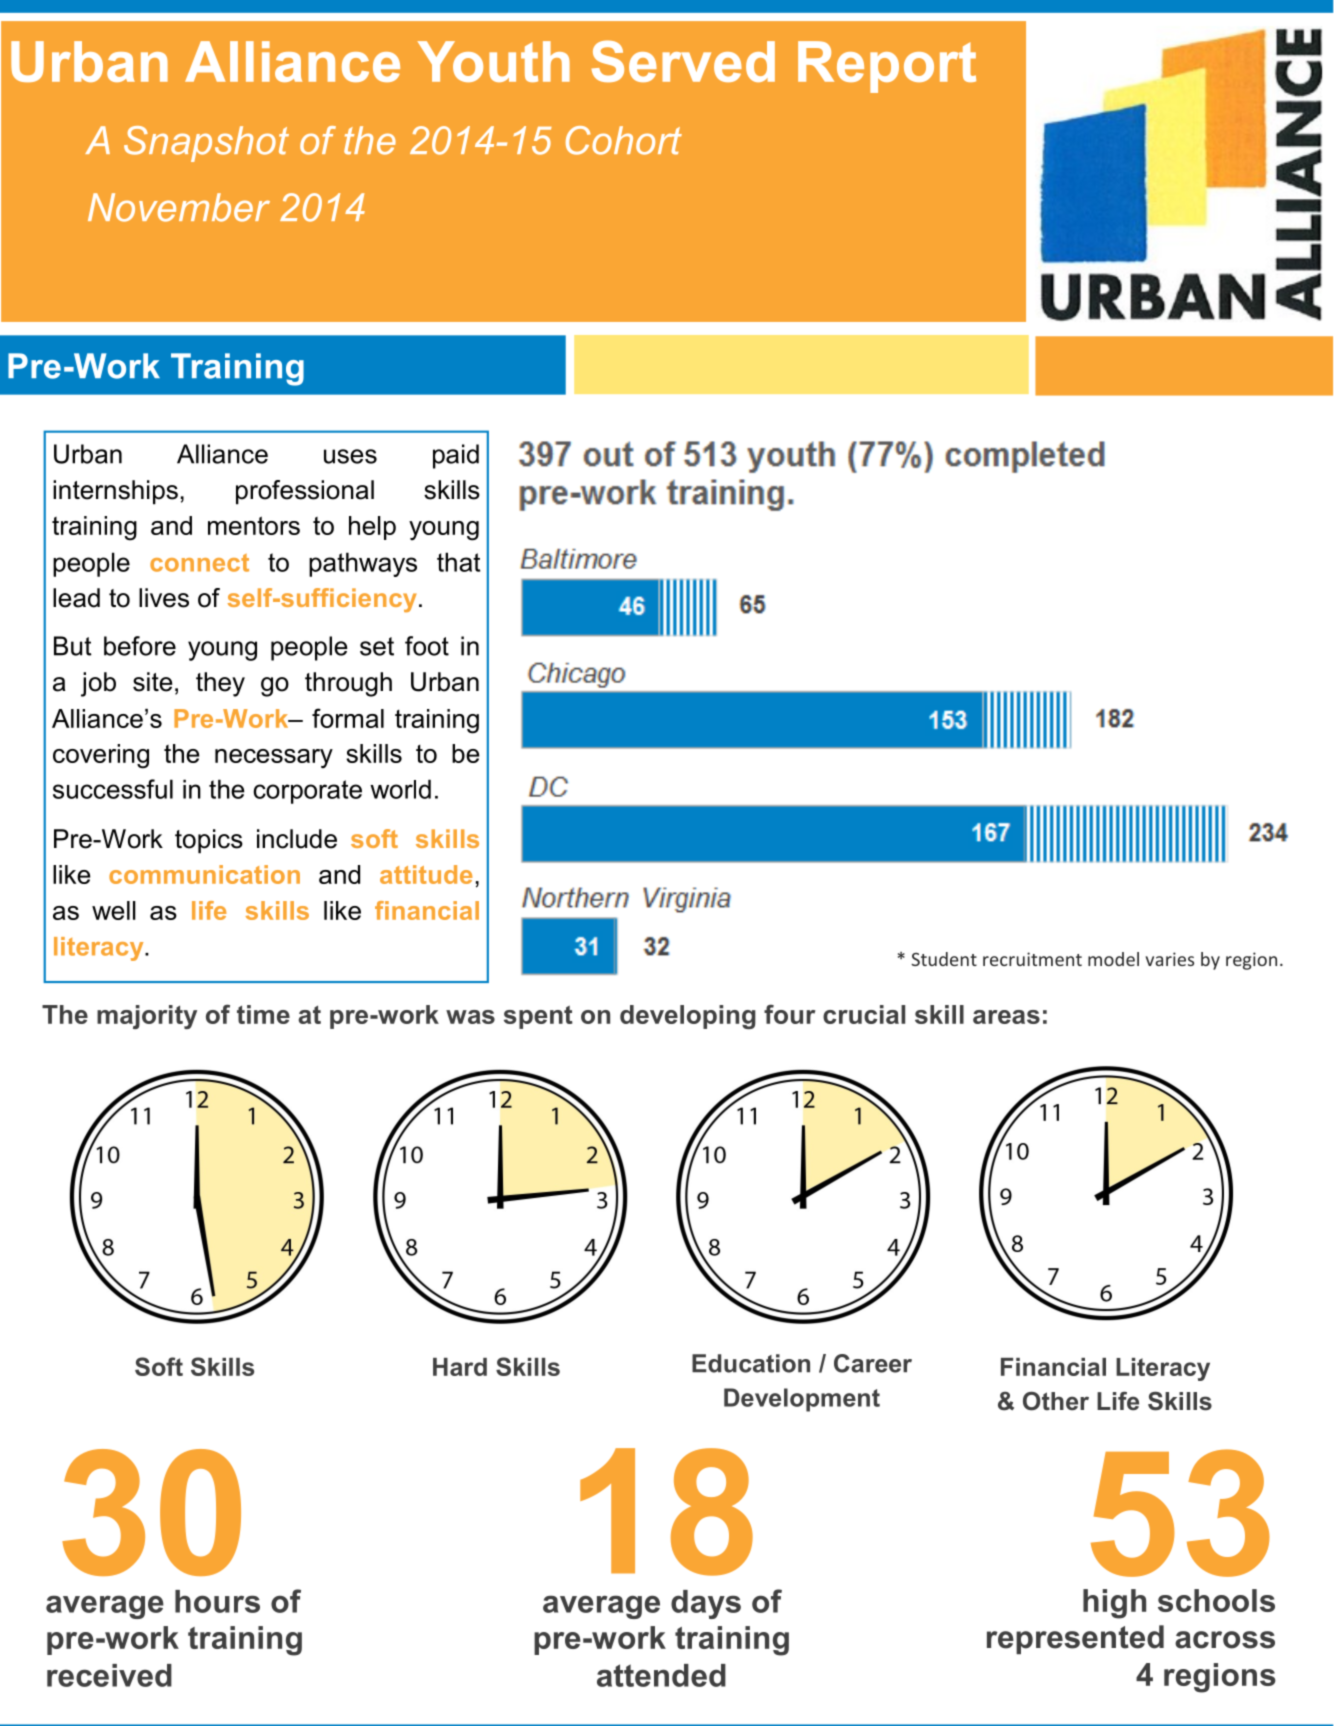  I want to click on Snapshot, so click(206, 144).
